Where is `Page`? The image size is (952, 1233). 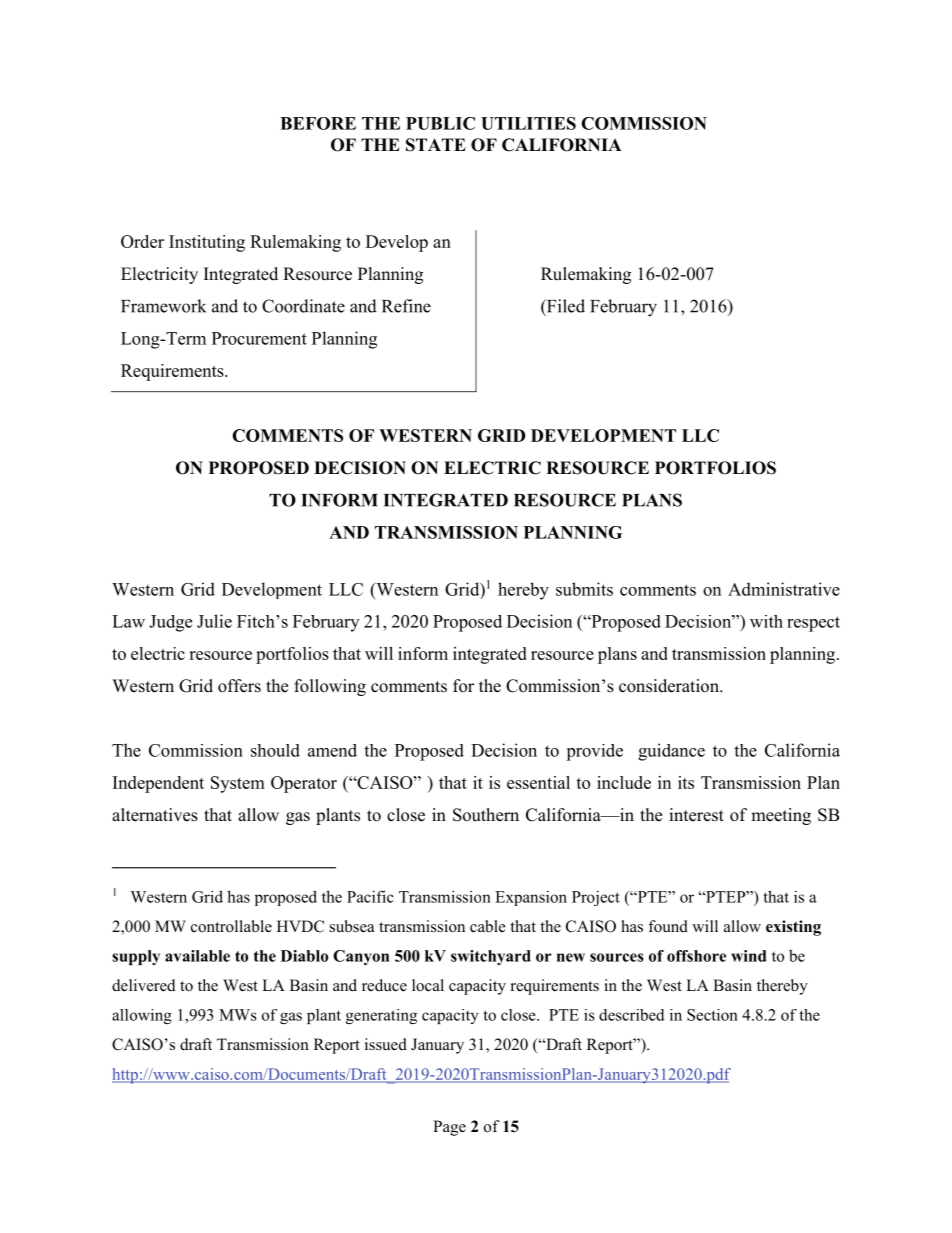 Page is located at coordinates (449, 1128).
